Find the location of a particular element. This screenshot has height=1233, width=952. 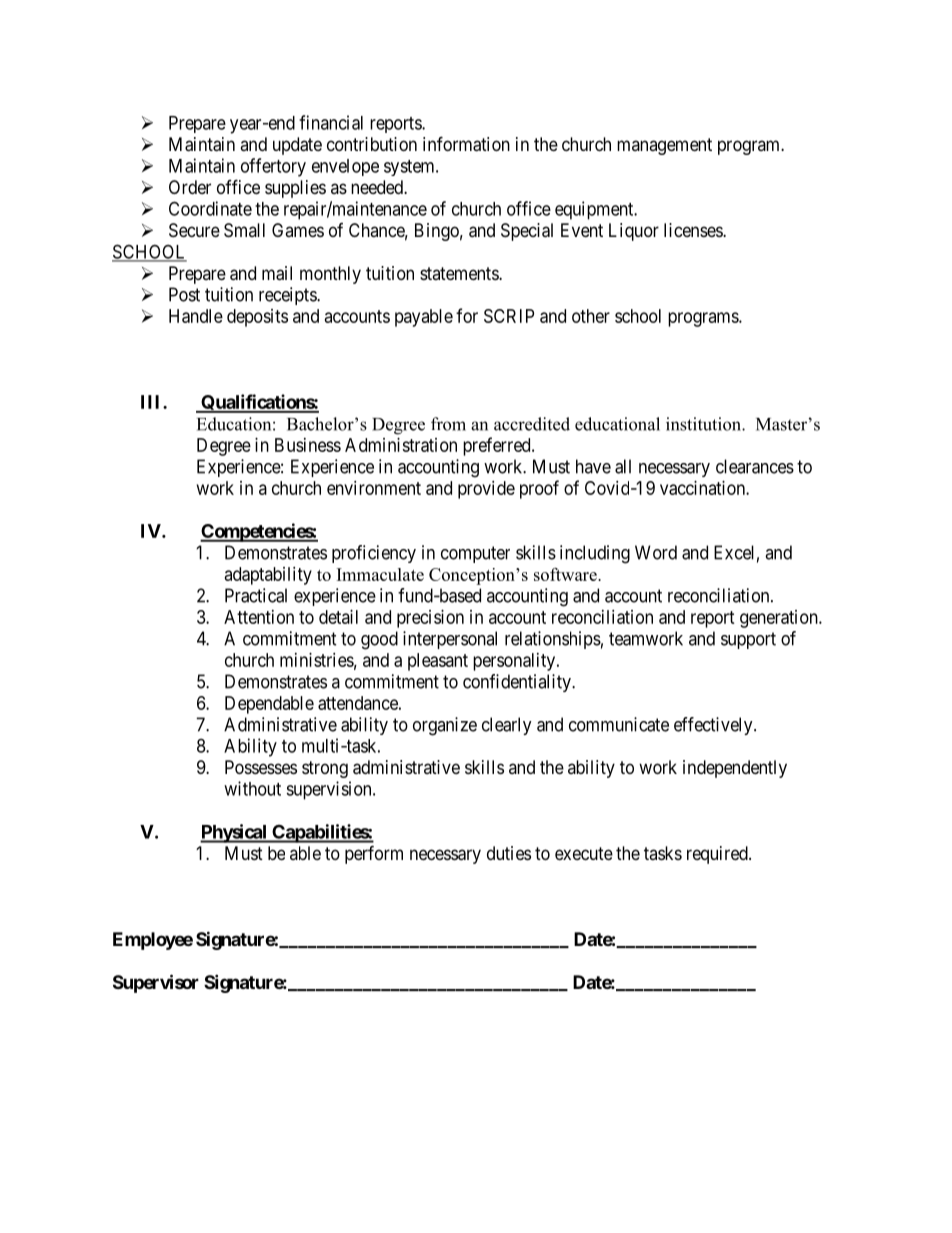

information is located at coordinates (466, 144).
